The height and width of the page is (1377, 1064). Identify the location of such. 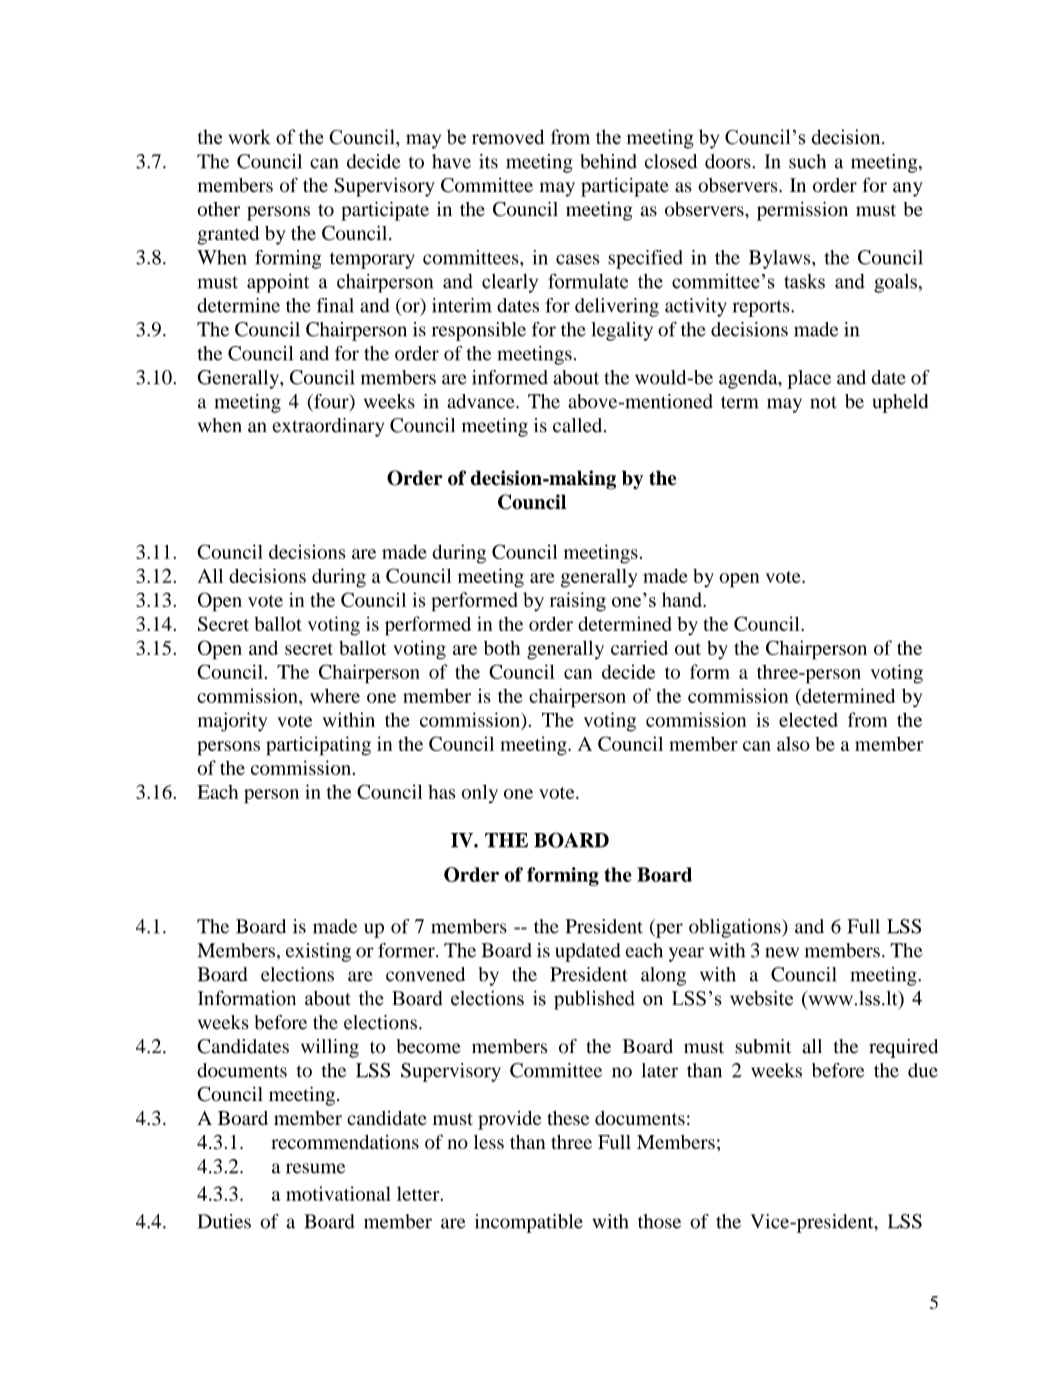
(807, 161).
